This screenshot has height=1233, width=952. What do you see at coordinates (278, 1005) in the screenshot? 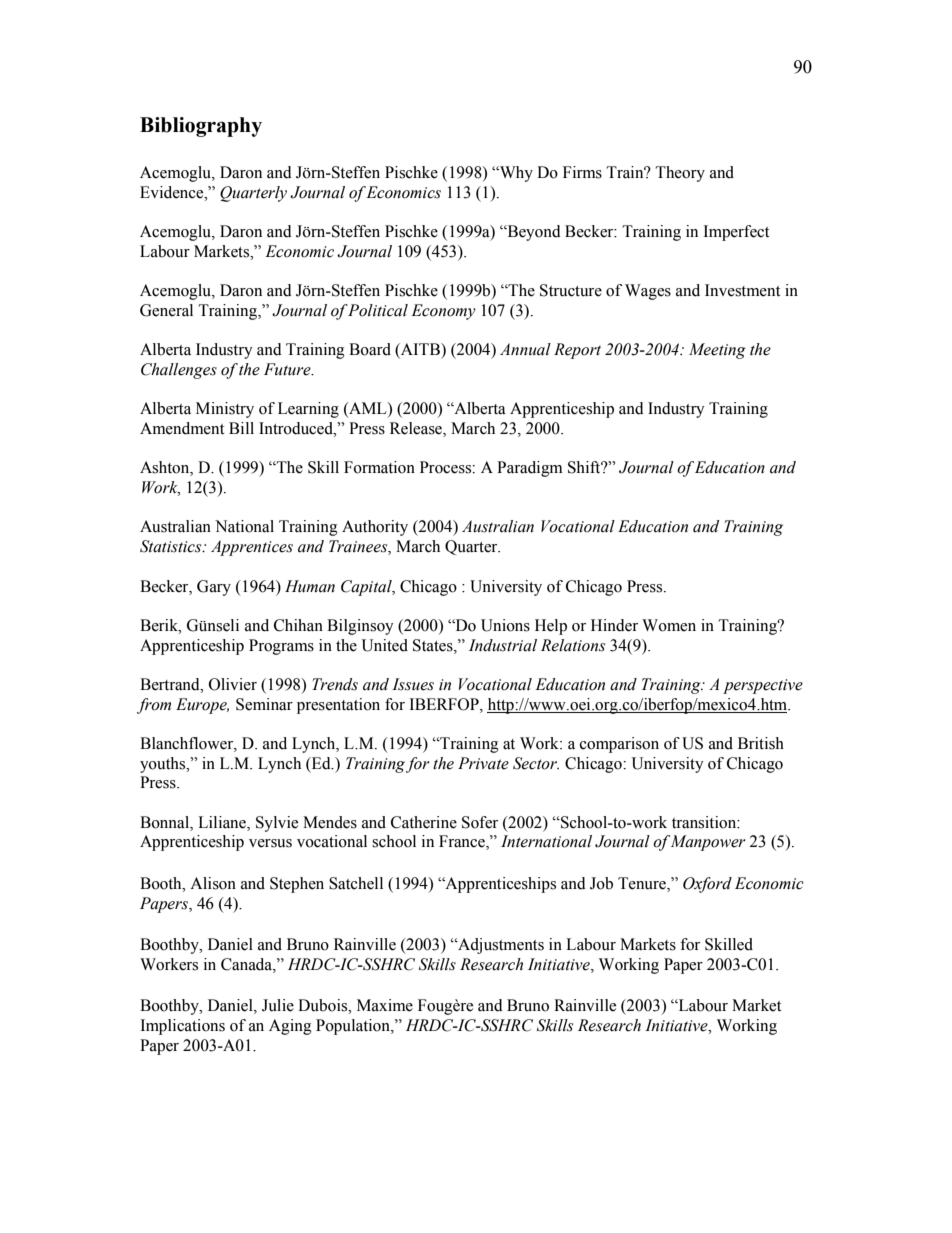
I see `Julie` at bounding box center [278, 1005].
